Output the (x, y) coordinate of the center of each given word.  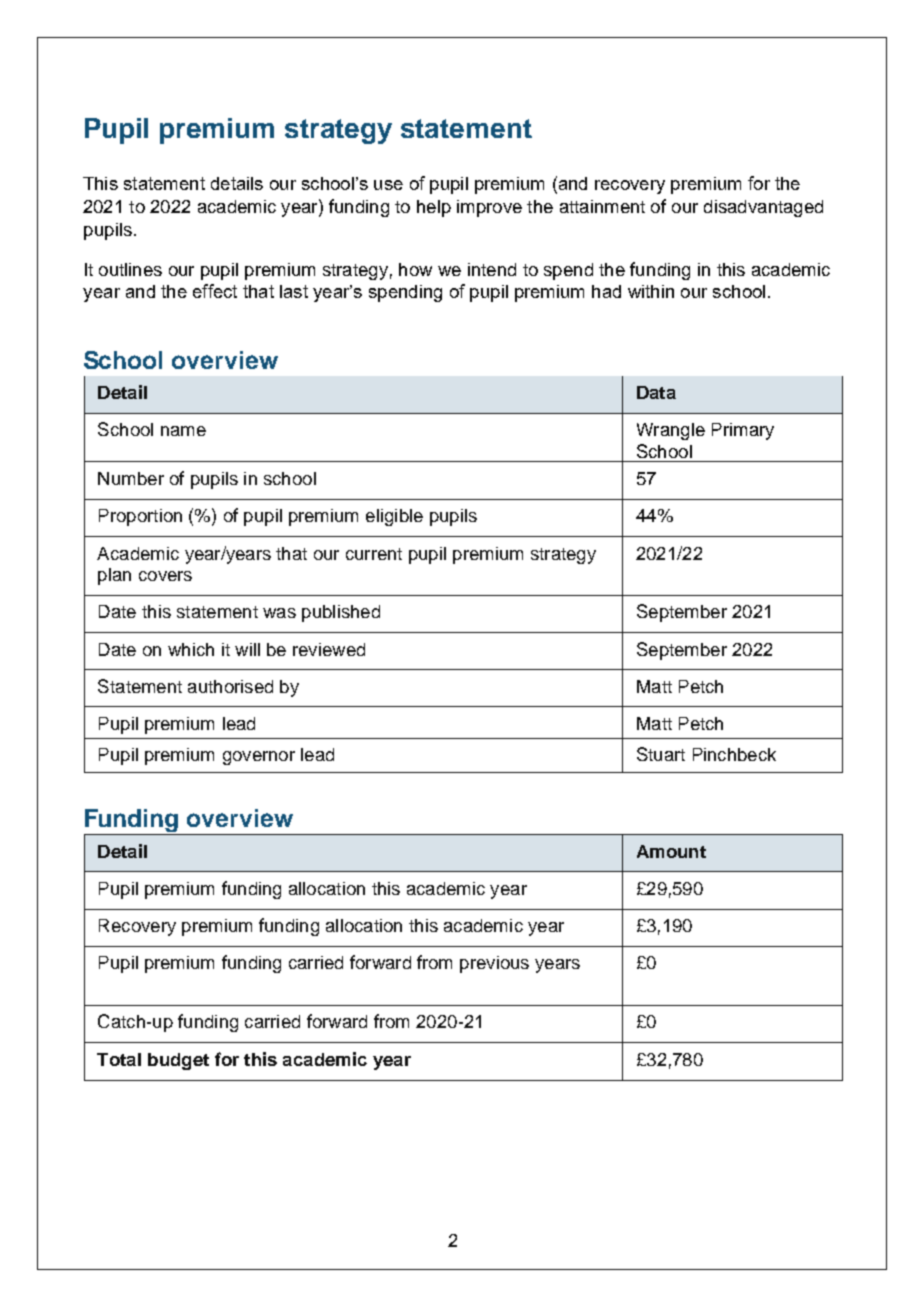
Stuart (661, 754)
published (341, 613)
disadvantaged (763, 208)
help (434, 208)
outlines (130, 269)
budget (178, 1061)
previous (494, 964)
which (191, 649)
